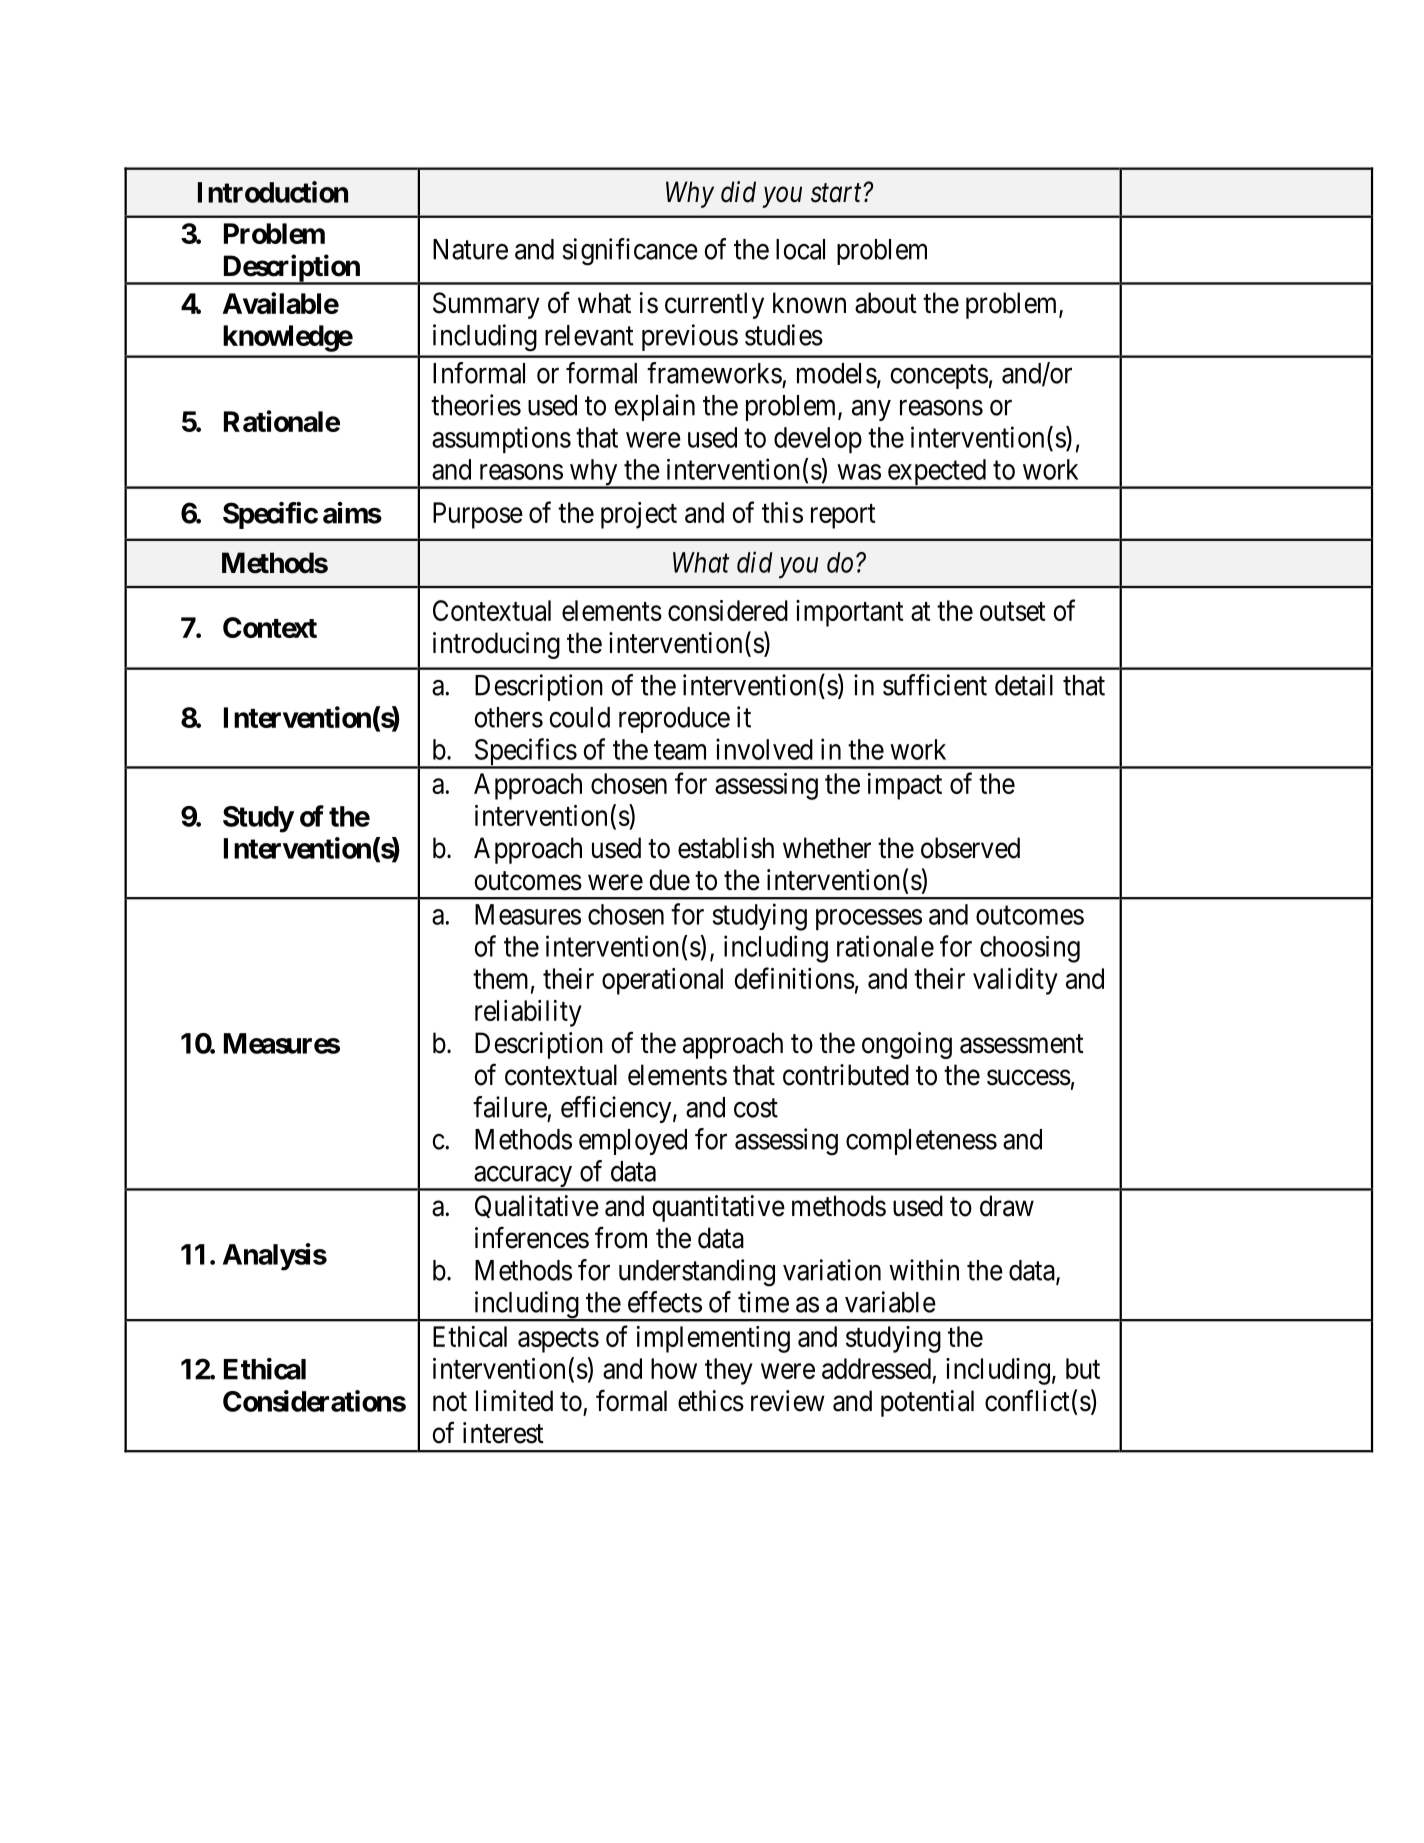 The height and width of the screenshot is (1843, 1424). What do you see at coordinates (630, 252) in the screenshot?
I see `significance` at bounding box center [630, 252].
